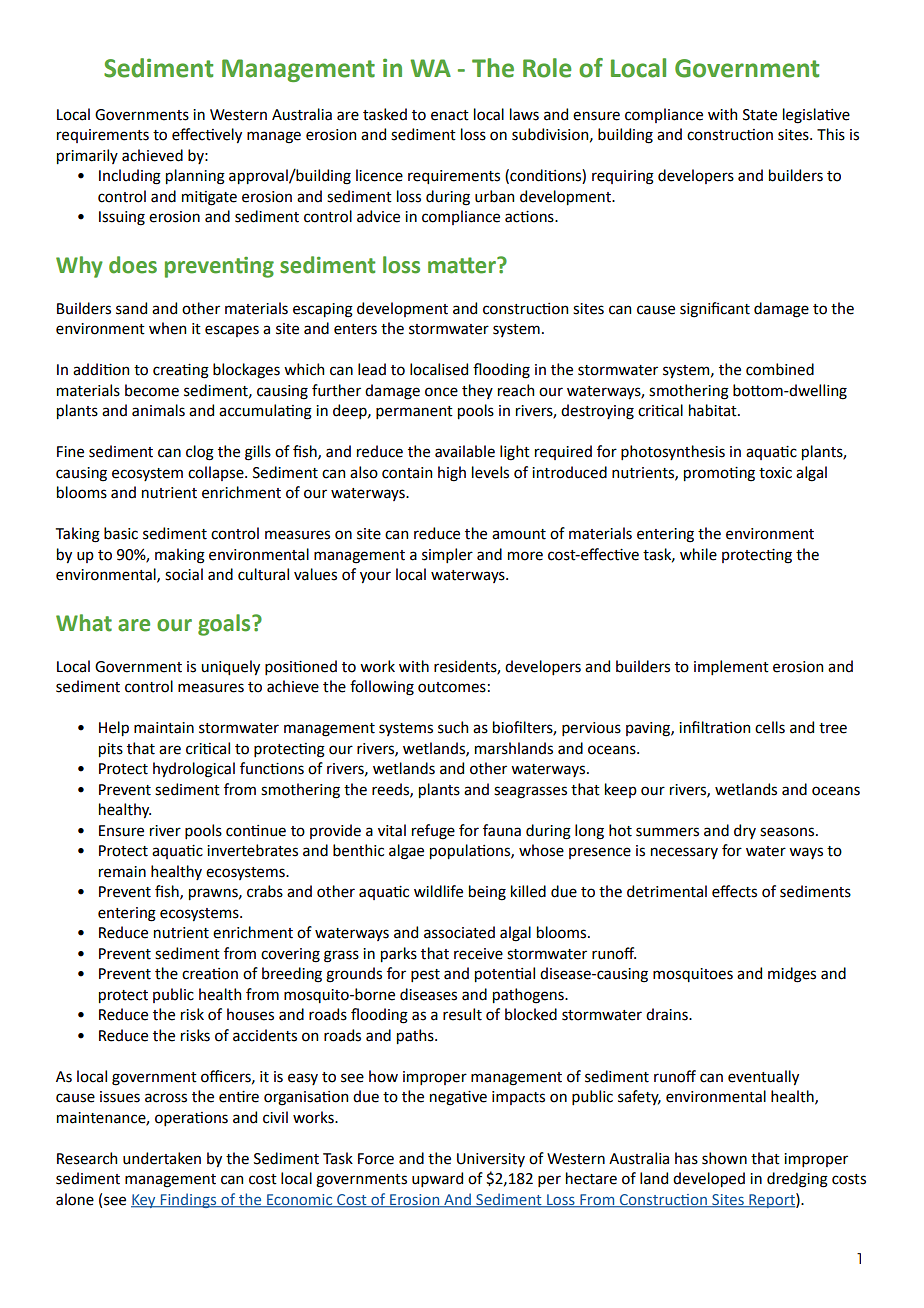 This screenshot has width=924, height=1308. Describe the element at coordinates (162, 1158) in the screenshot. I see `undertaken` at that location.
